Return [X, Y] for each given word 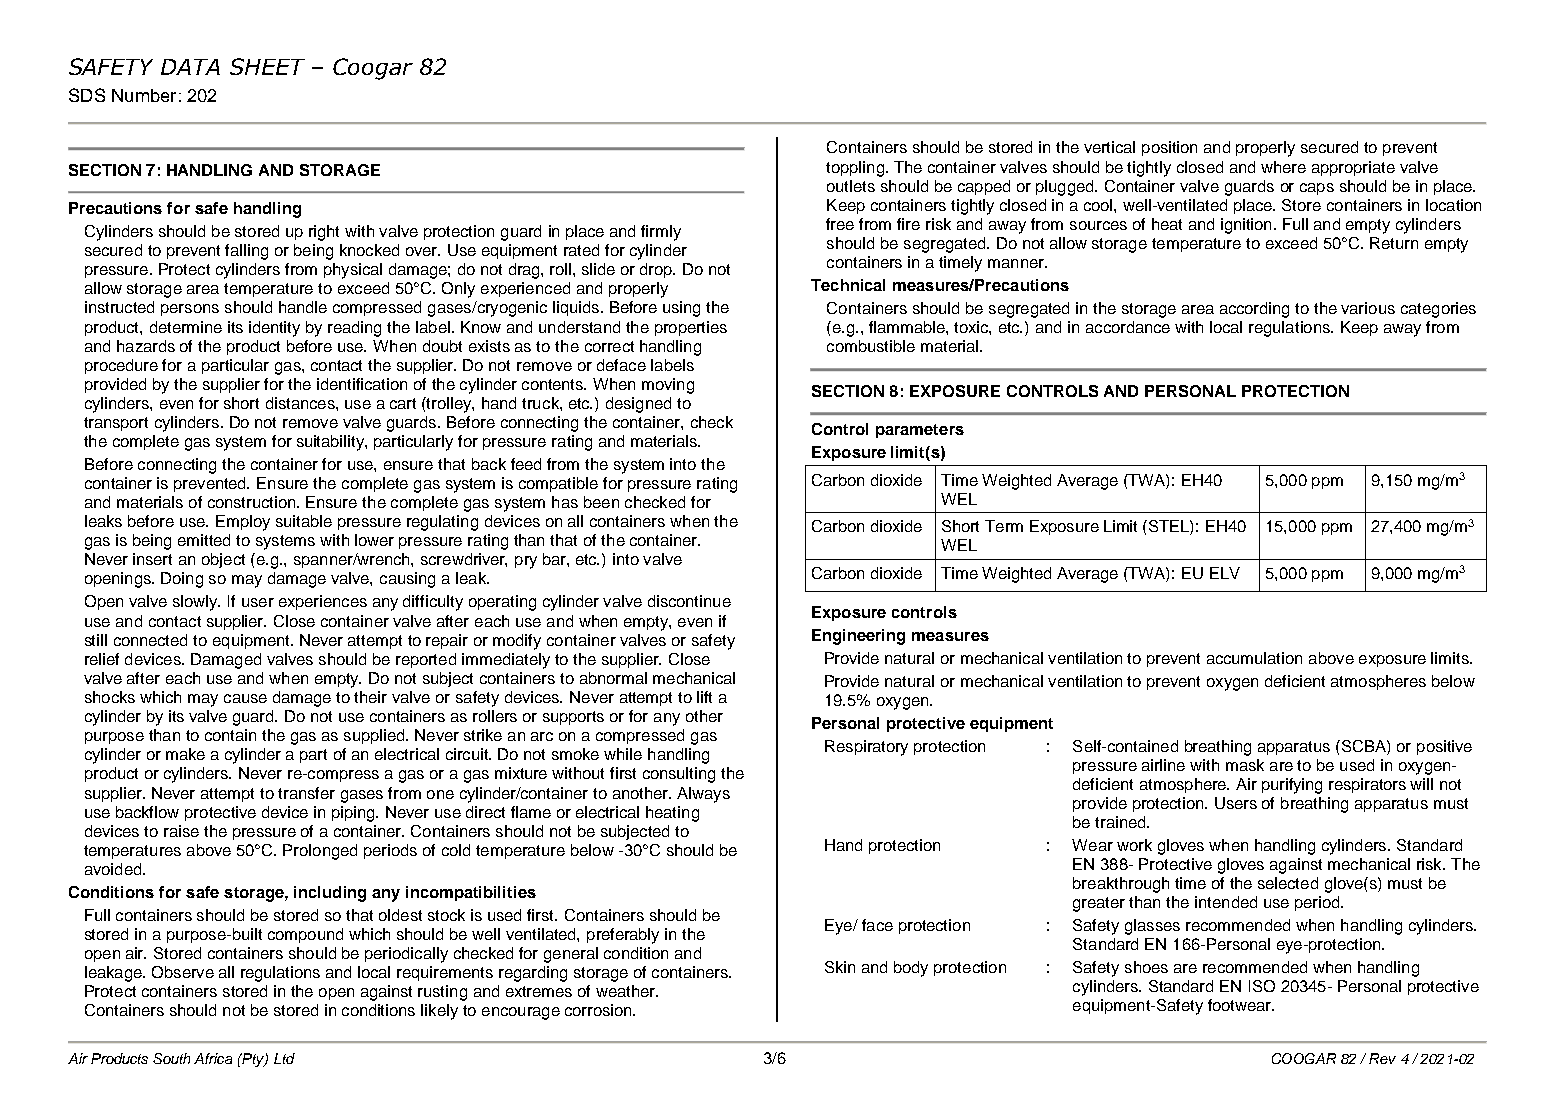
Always [703, 795]
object [223, 560]
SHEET [267, 66]
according [1254, 310]
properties [691, 328]
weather [627, 991]
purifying [1292, 786]
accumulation [1254, 658]
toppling [855, 169]
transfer [306, 793]
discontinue [689, 601]
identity [274, 329]
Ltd [284, 1058]
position [1169, 148]
